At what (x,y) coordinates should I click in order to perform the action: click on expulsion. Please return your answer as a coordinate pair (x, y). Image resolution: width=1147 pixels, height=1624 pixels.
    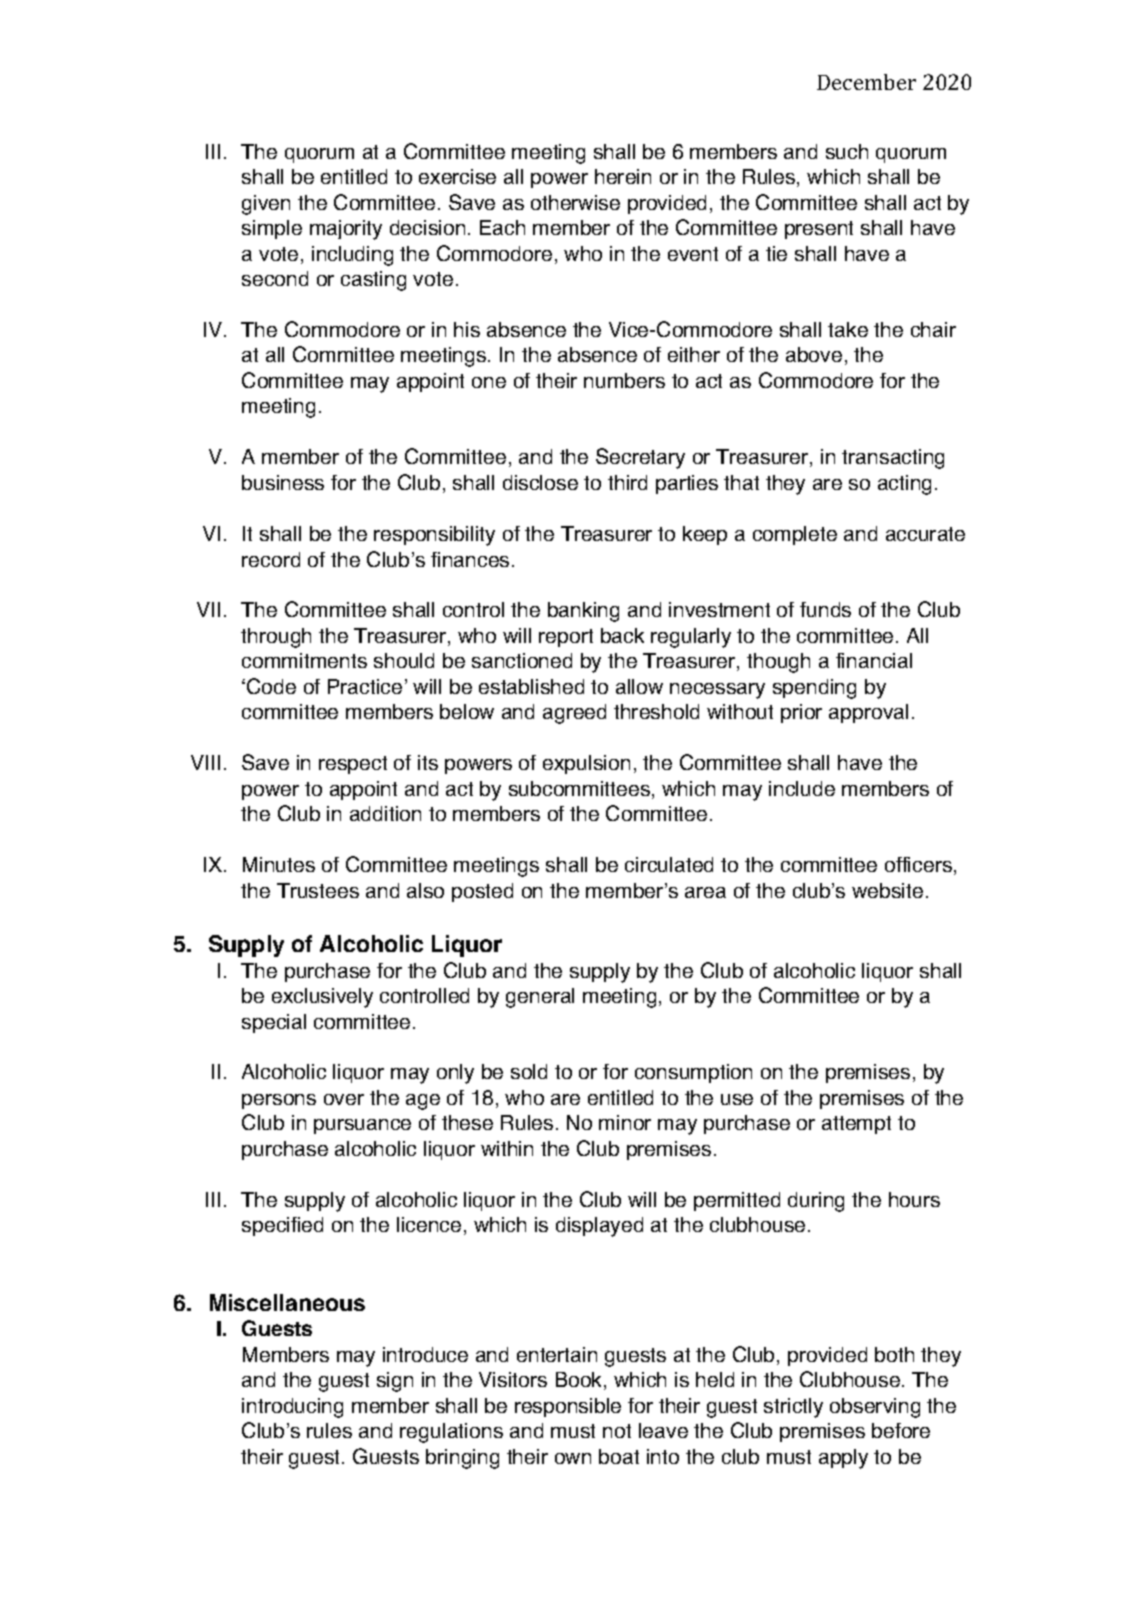
    Looking at the image, I should click on (586, 764).
